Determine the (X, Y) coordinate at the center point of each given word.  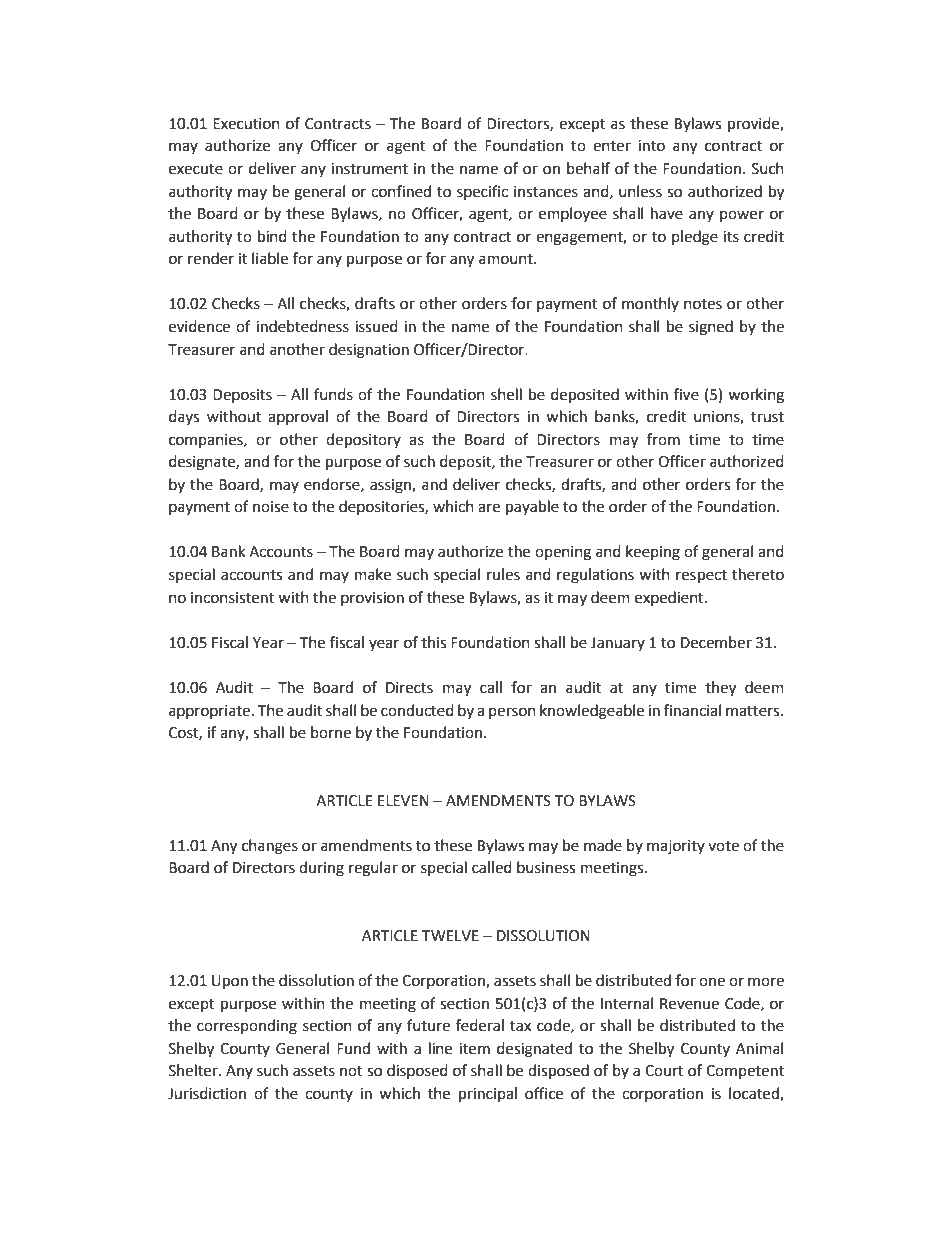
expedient (670, 598)
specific (482, 192)
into (651, 146)
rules (503, 574)
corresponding (247, 1027)
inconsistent (232, 598)
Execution (246, 124)
